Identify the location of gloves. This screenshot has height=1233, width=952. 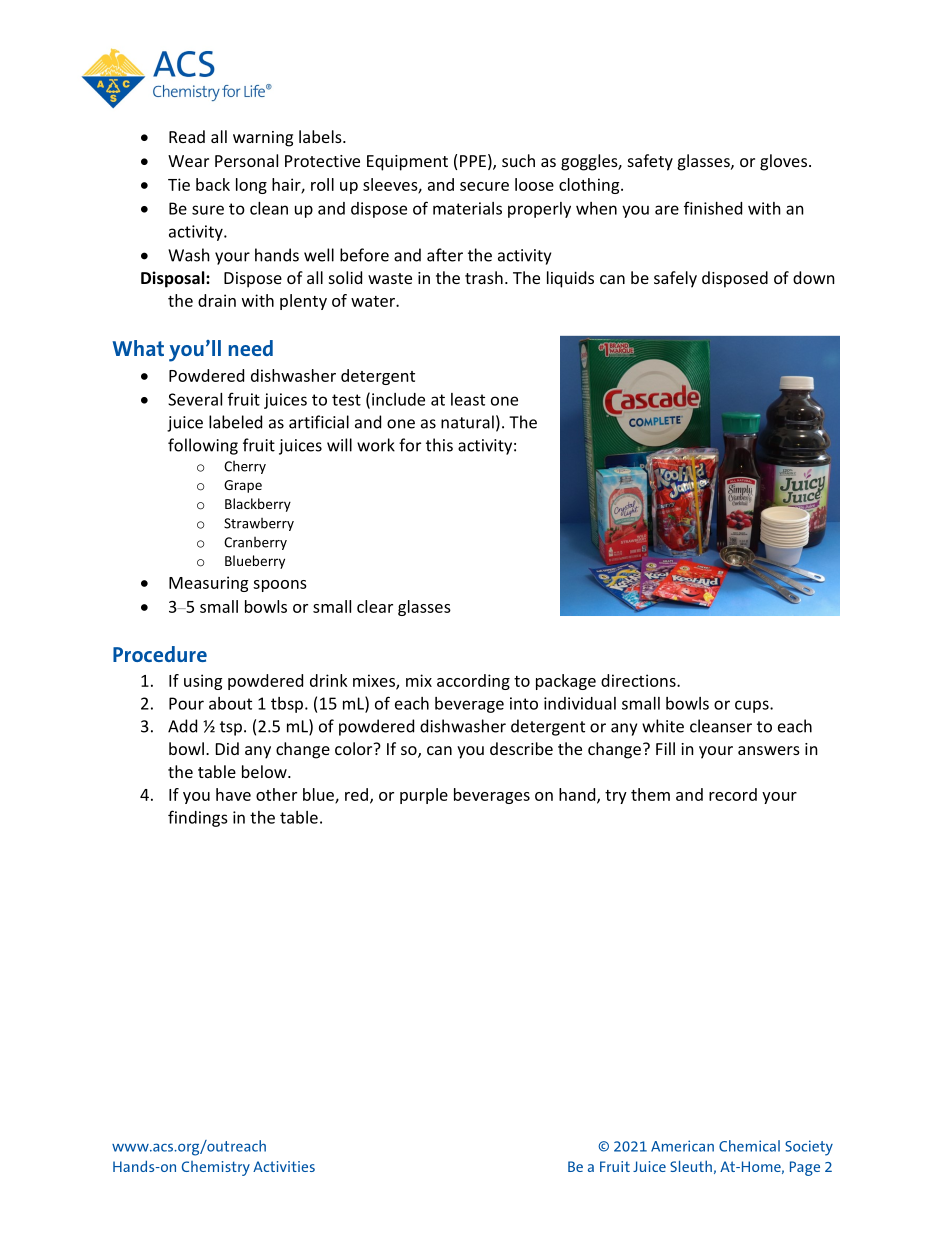
(783, 162).
